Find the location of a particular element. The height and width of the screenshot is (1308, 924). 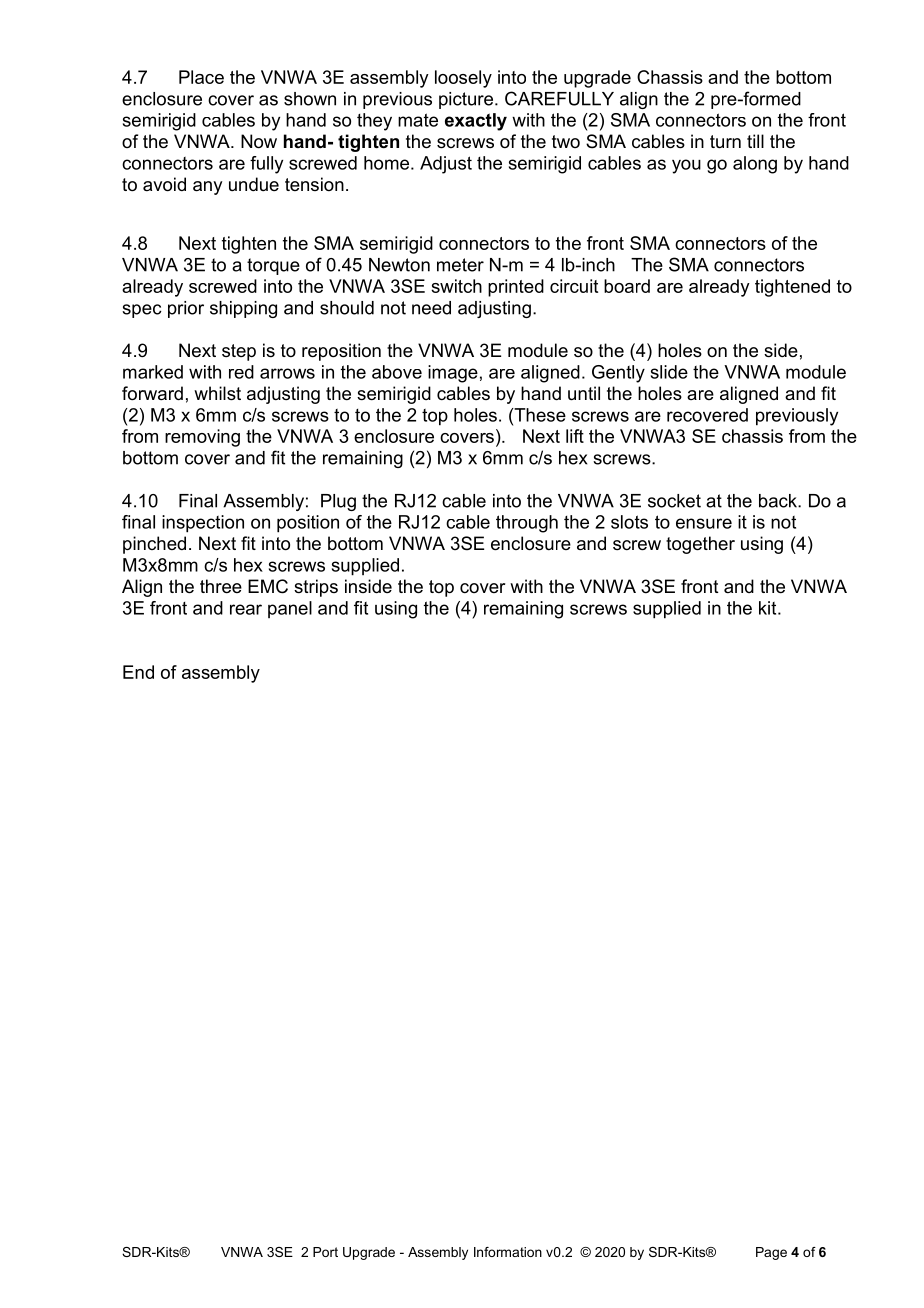

Port is located at coordinates (325, 1252).
